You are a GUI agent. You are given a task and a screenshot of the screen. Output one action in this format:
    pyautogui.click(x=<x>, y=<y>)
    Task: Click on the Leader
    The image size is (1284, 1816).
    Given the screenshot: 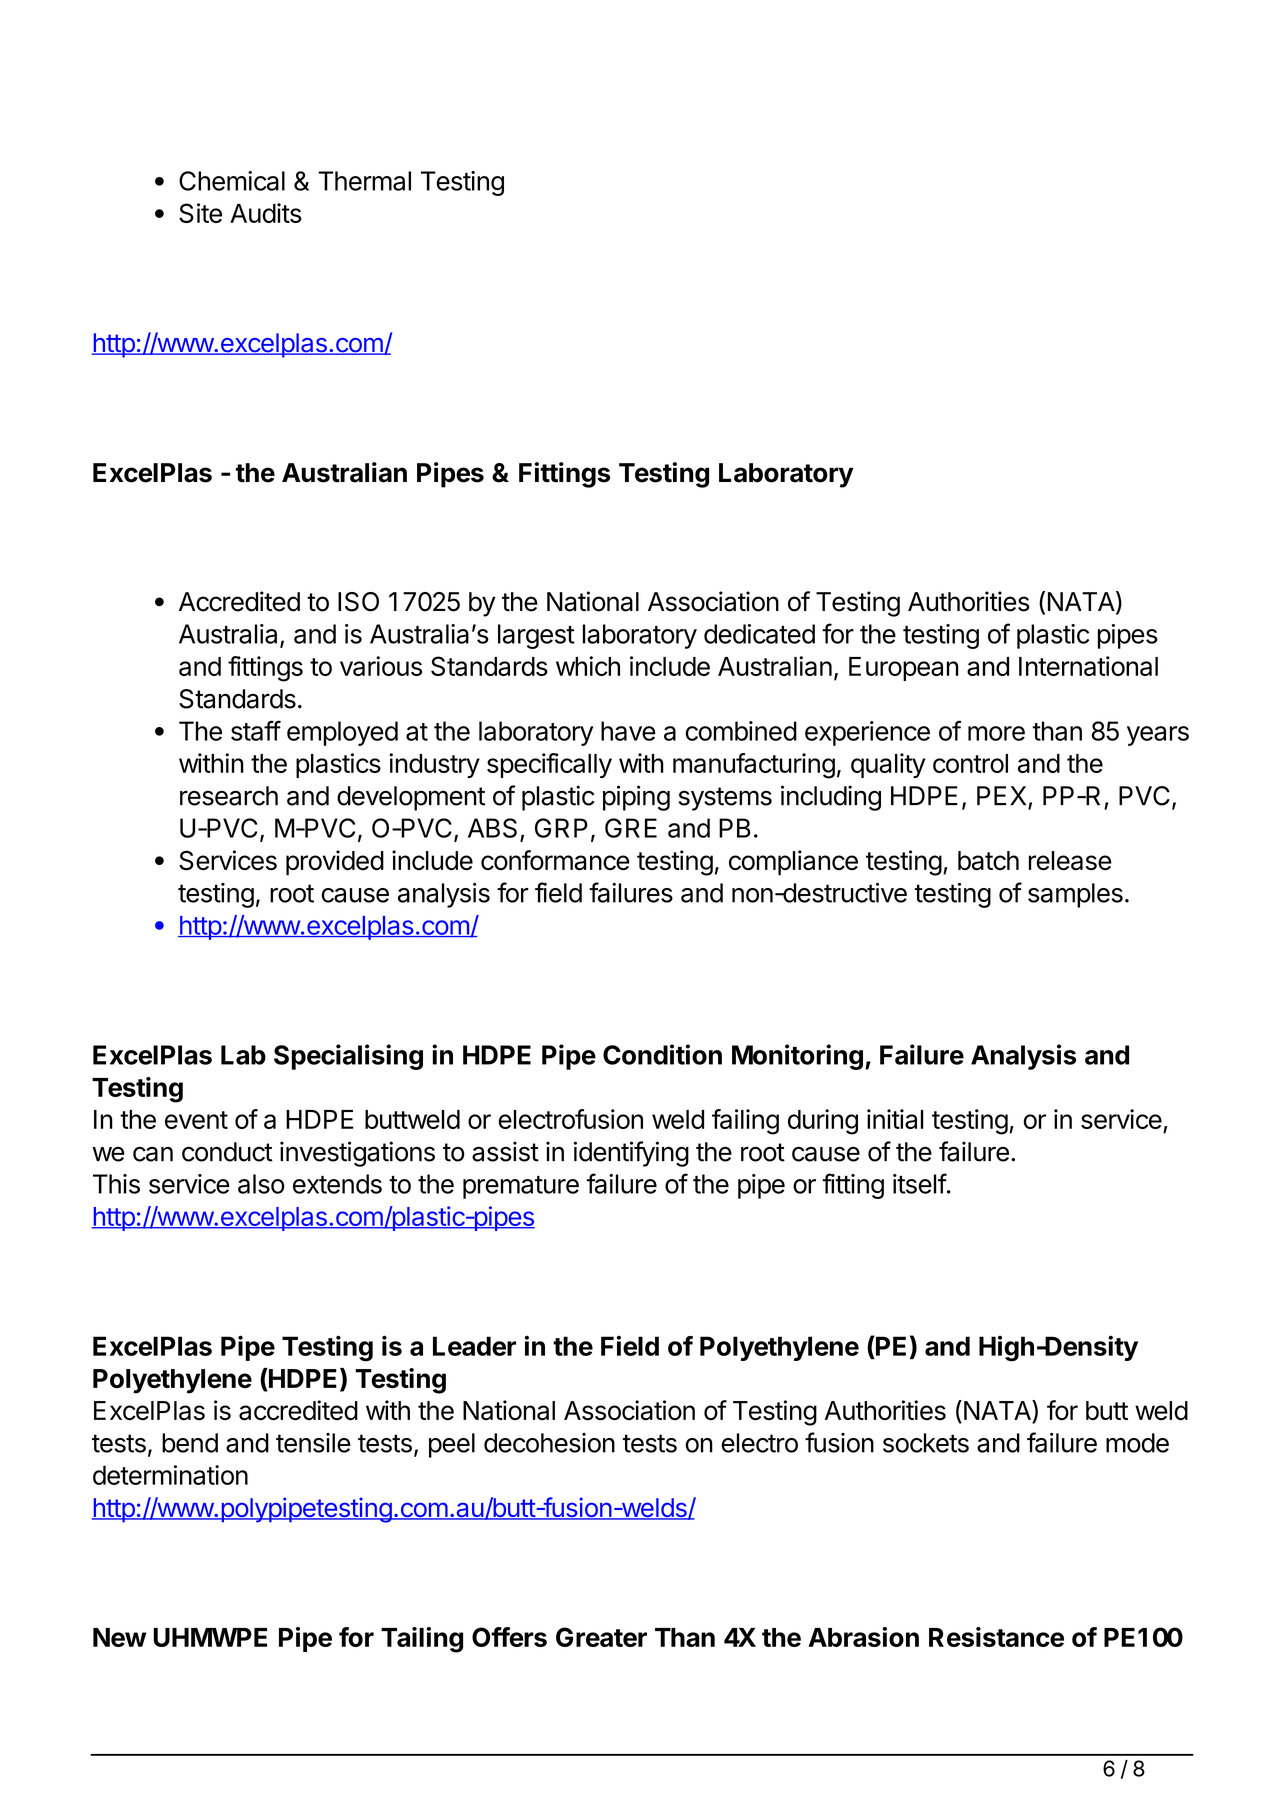 What is the action you would take?
    pyautogui.click(x=474, y=1346)
